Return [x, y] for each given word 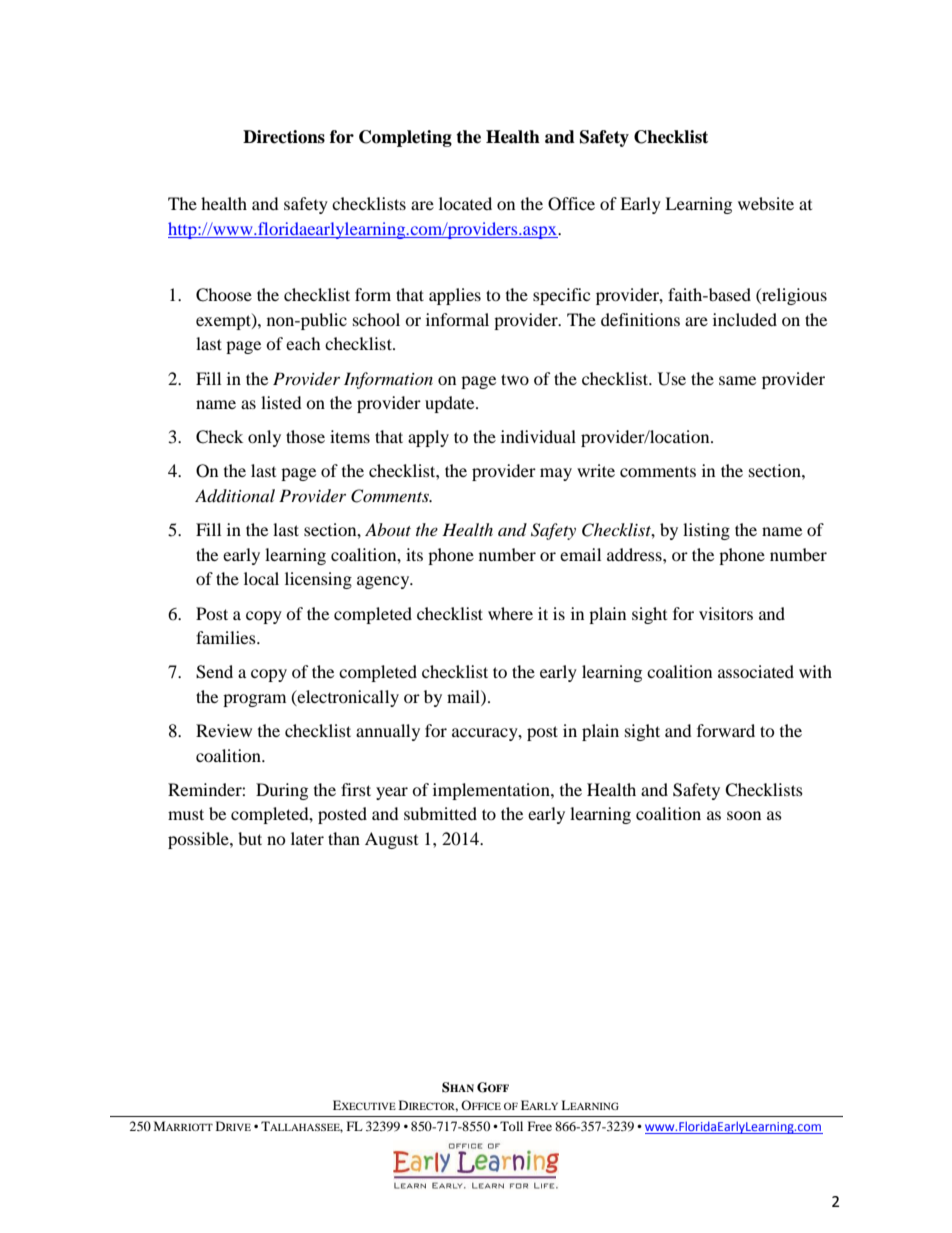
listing [706, 531]
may [556, 474]
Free [540, 1126]
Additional [235, 496]
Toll [511, 1126]
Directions [284, 137]
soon [744, 815]
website [766, 203]
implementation [492, 791]
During [282, 791]
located [465, 203]
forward [726, 730]
